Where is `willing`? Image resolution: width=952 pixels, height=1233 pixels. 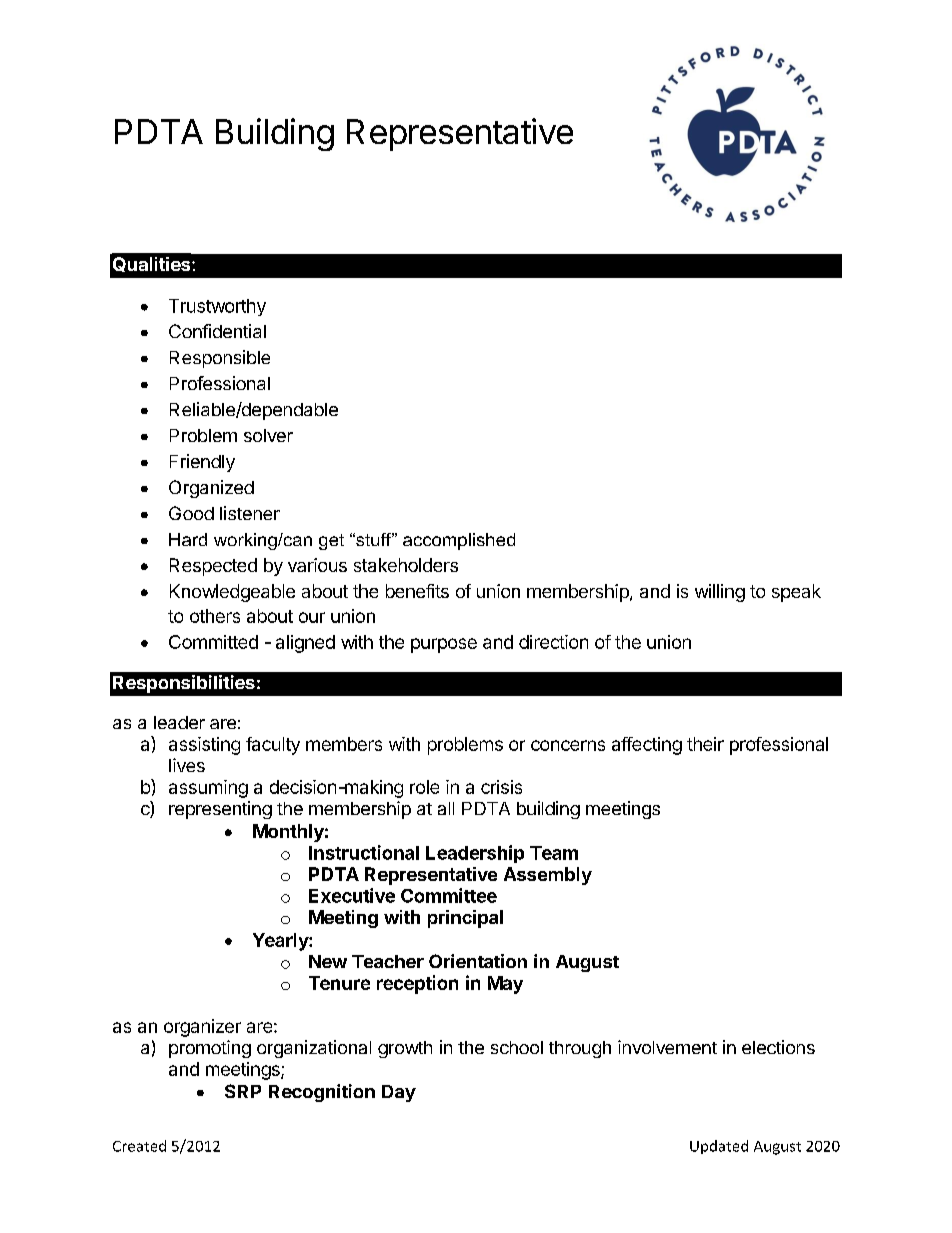
willing is located at coordinates (720, 593).
